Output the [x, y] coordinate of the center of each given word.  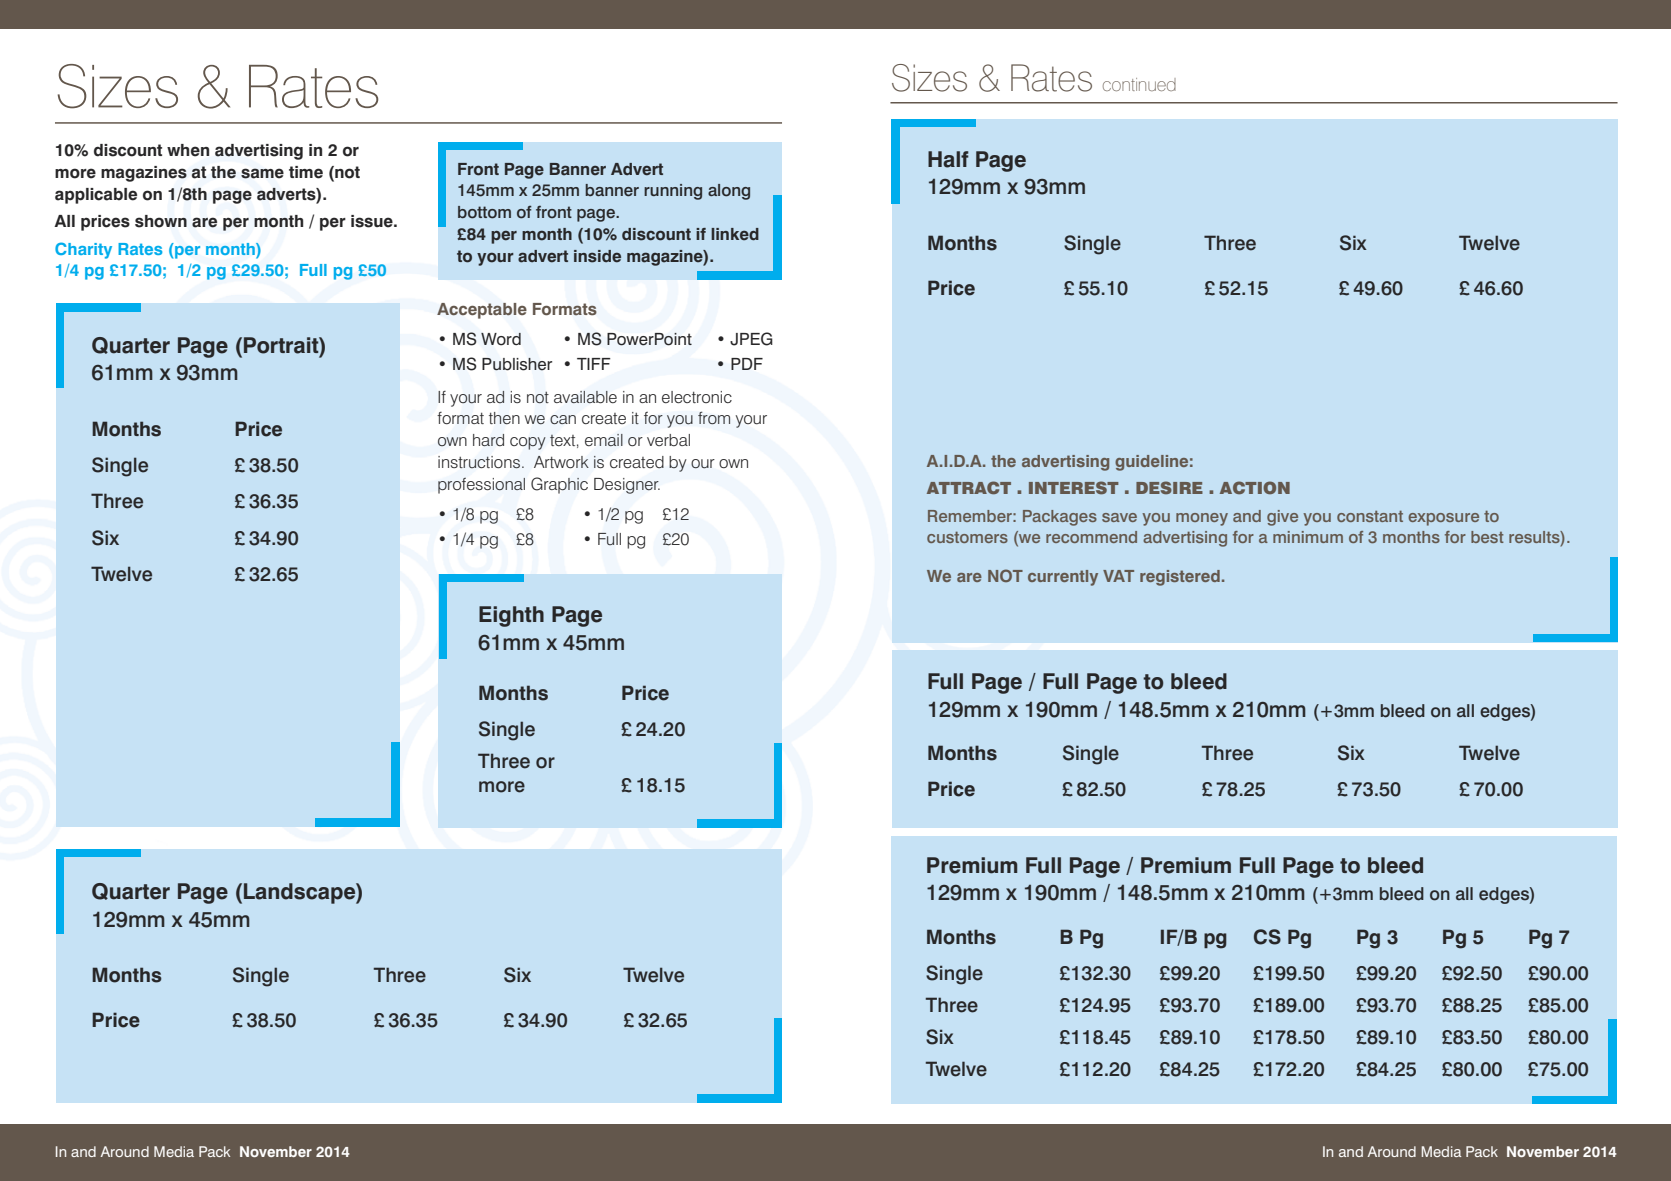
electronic [697, 397]
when [188, 150]
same [262, 173]
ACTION [1255, 487]
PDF [747, 364]
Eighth [511, 616]
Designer [627, 486]
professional [481, 485]
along [729, 192]
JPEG [751, 339]
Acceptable [482, 311]
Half [948, 159]
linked [735, 234]
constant [1370, 516]
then [504, 418]
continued [1139, 84]
